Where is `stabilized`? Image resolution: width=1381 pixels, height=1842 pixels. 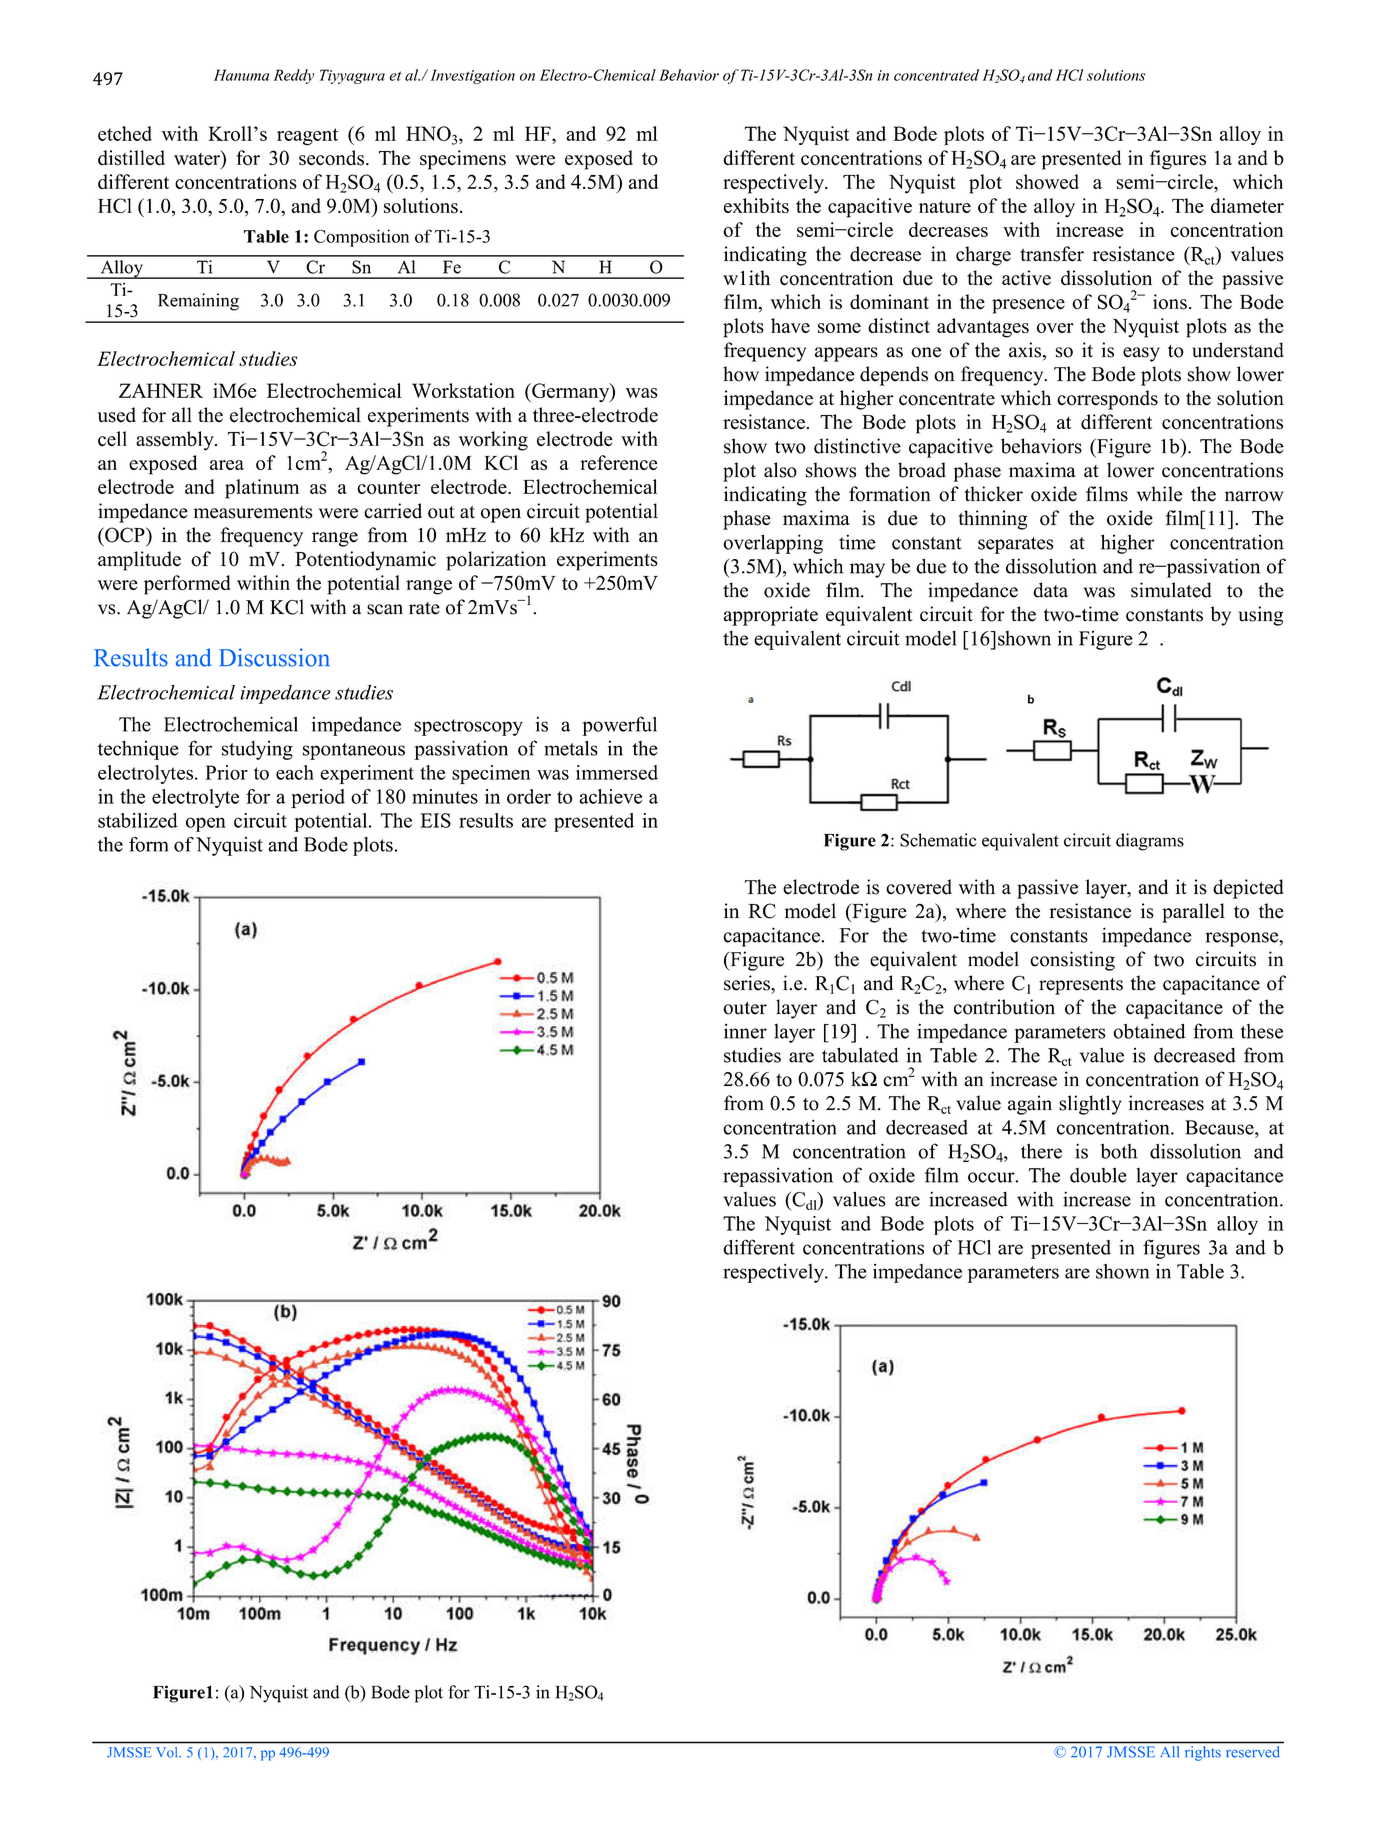 stabilized is located at coordinates (138, 820).
